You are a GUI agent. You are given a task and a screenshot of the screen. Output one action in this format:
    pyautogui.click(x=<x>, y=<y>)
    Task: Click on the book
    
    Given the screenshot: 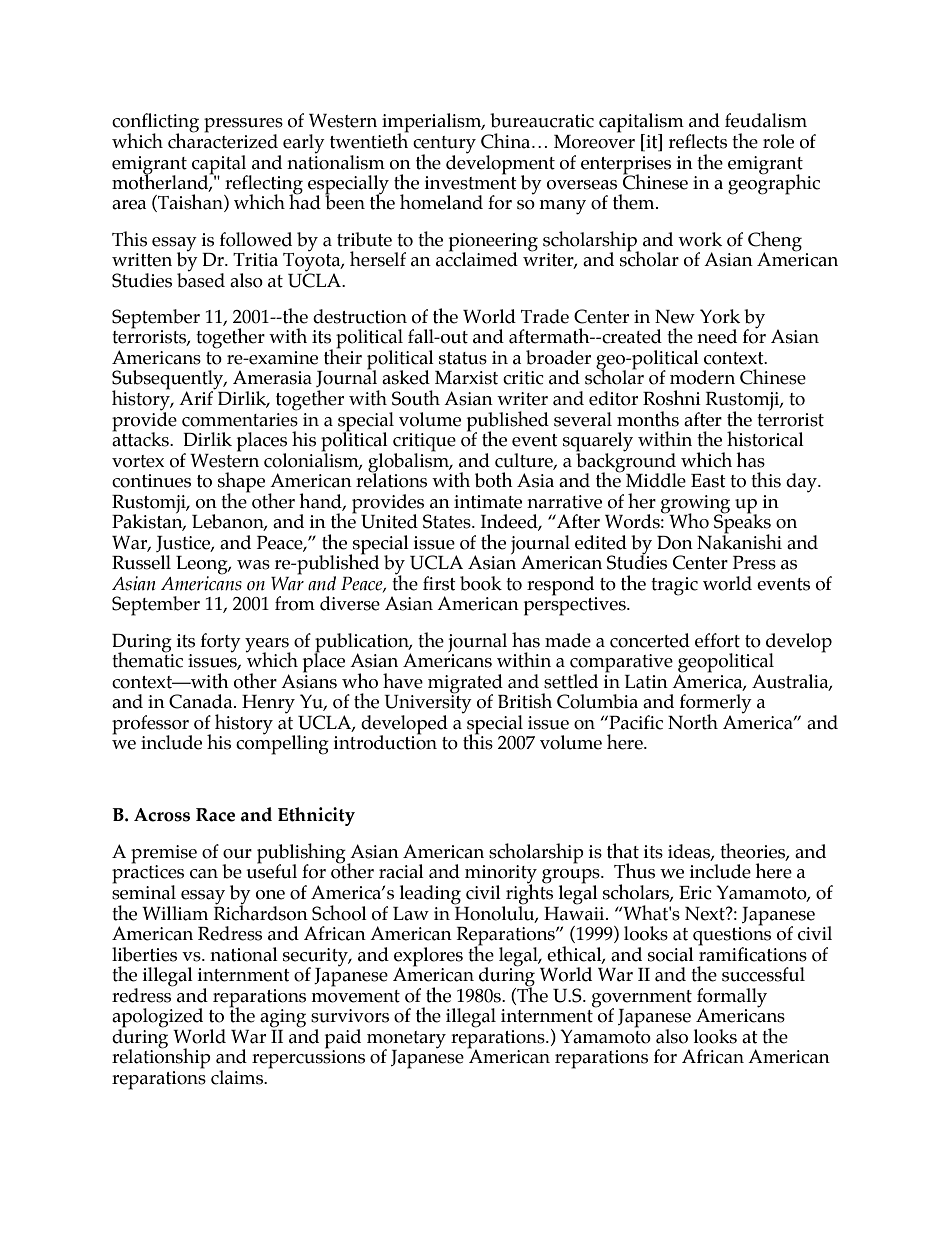 What is the action you would take?
    pyautogui.click(x=481, y=583)
